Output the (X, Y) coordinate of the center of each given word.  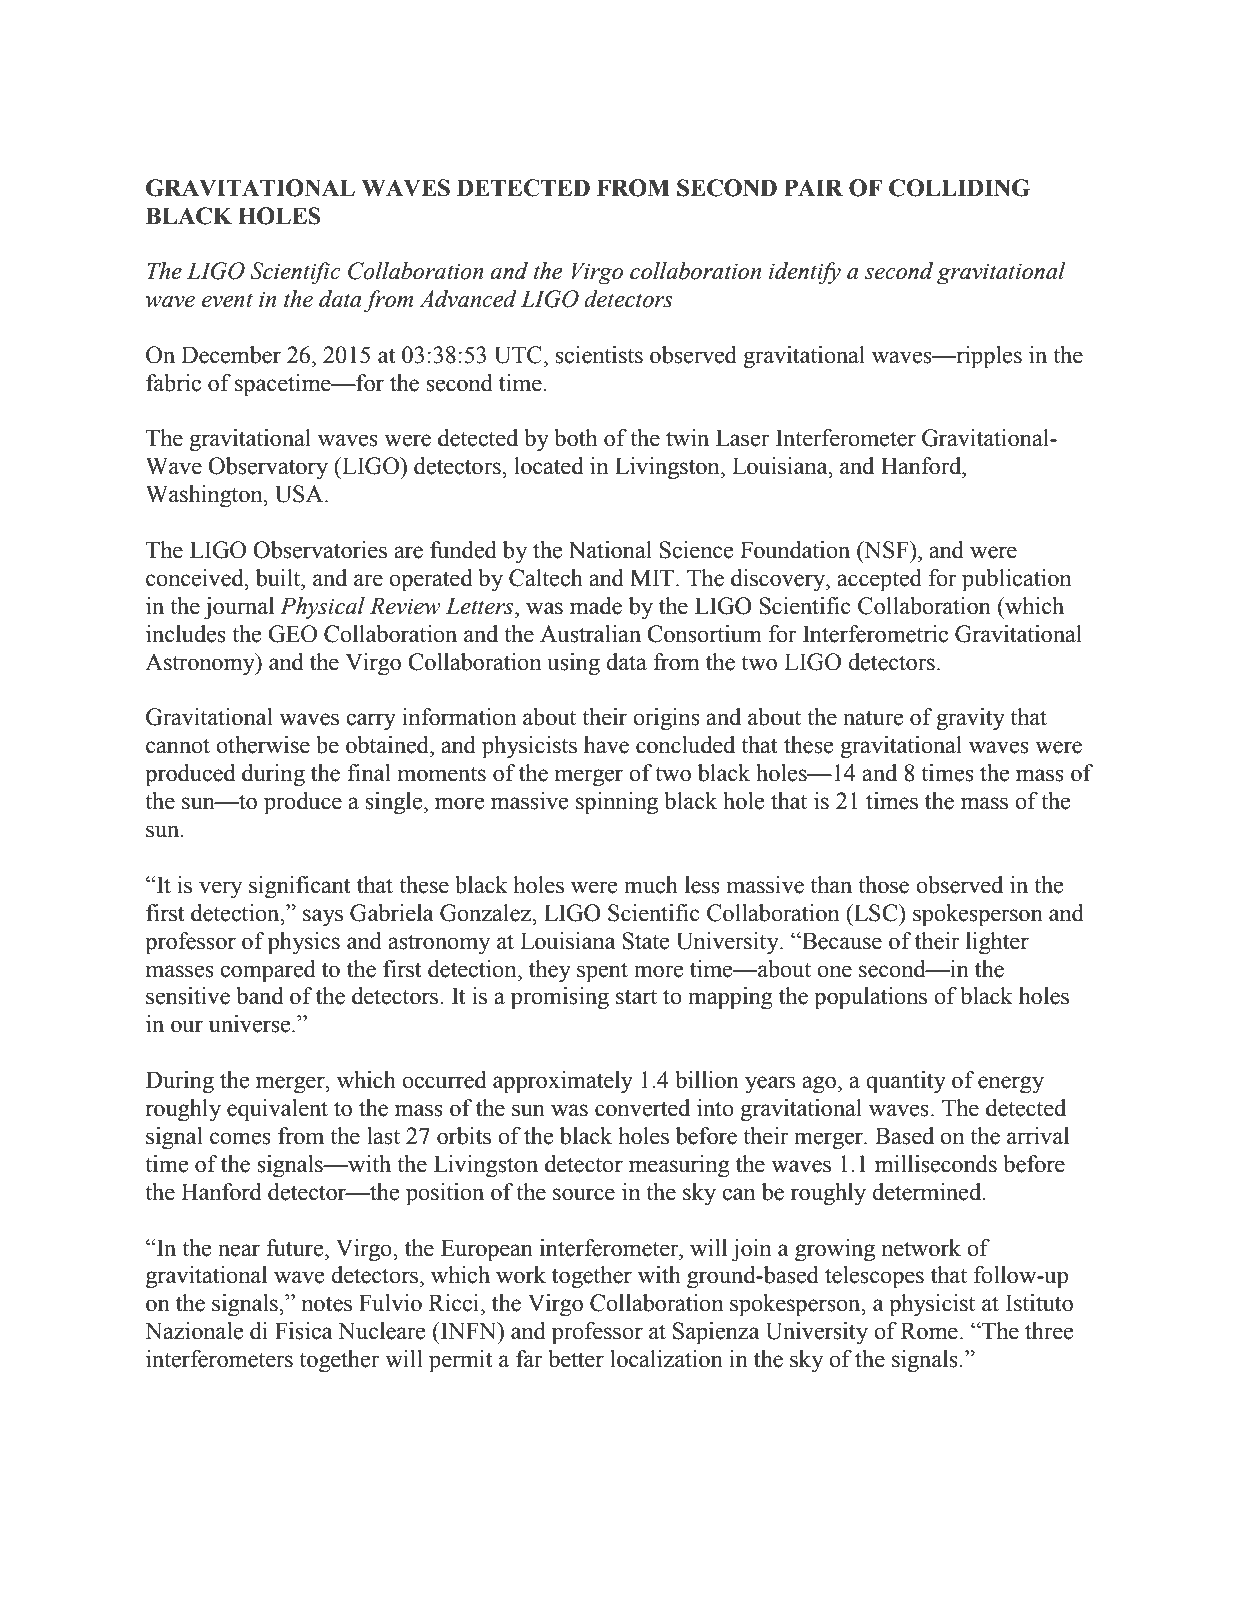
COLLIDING (959, 188)
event (227, 300)
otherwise (263, 745)
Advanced (468, 299)
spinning (617, 803)
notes (326, 1304)
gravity (970, 719)
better (576, 1359)
